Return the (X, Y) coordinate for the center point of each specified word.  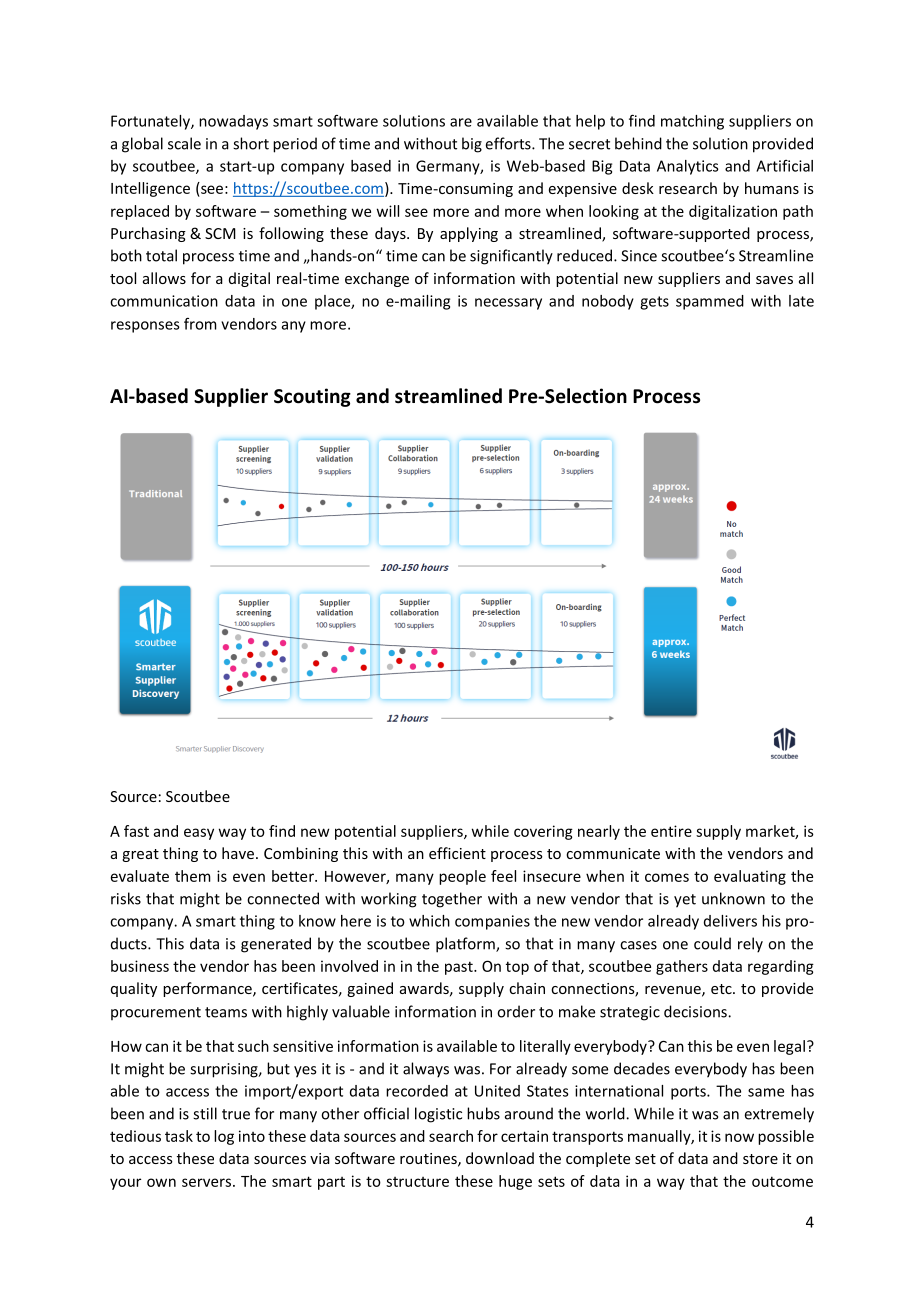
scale (184, 143)
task (179, 1136)
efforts (509, 143)
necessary (508, 304)
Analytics (688, 167)
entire (671, 831)
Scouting (312, 397)
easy (199, 834)
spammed (710, 302)
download (500, 1158)
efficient (457, 853)
